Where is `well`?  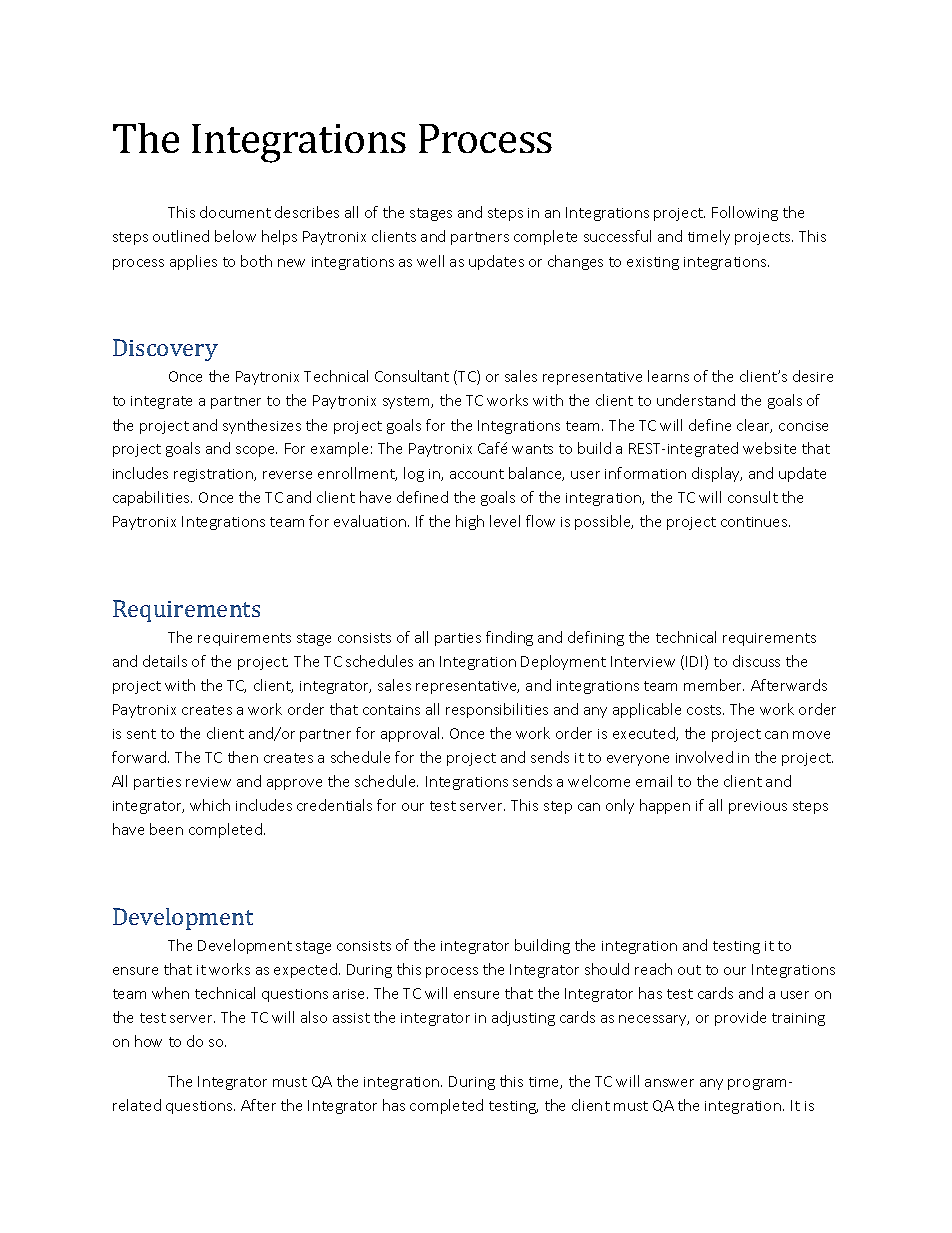 well is located at coordinates (430, 261).
